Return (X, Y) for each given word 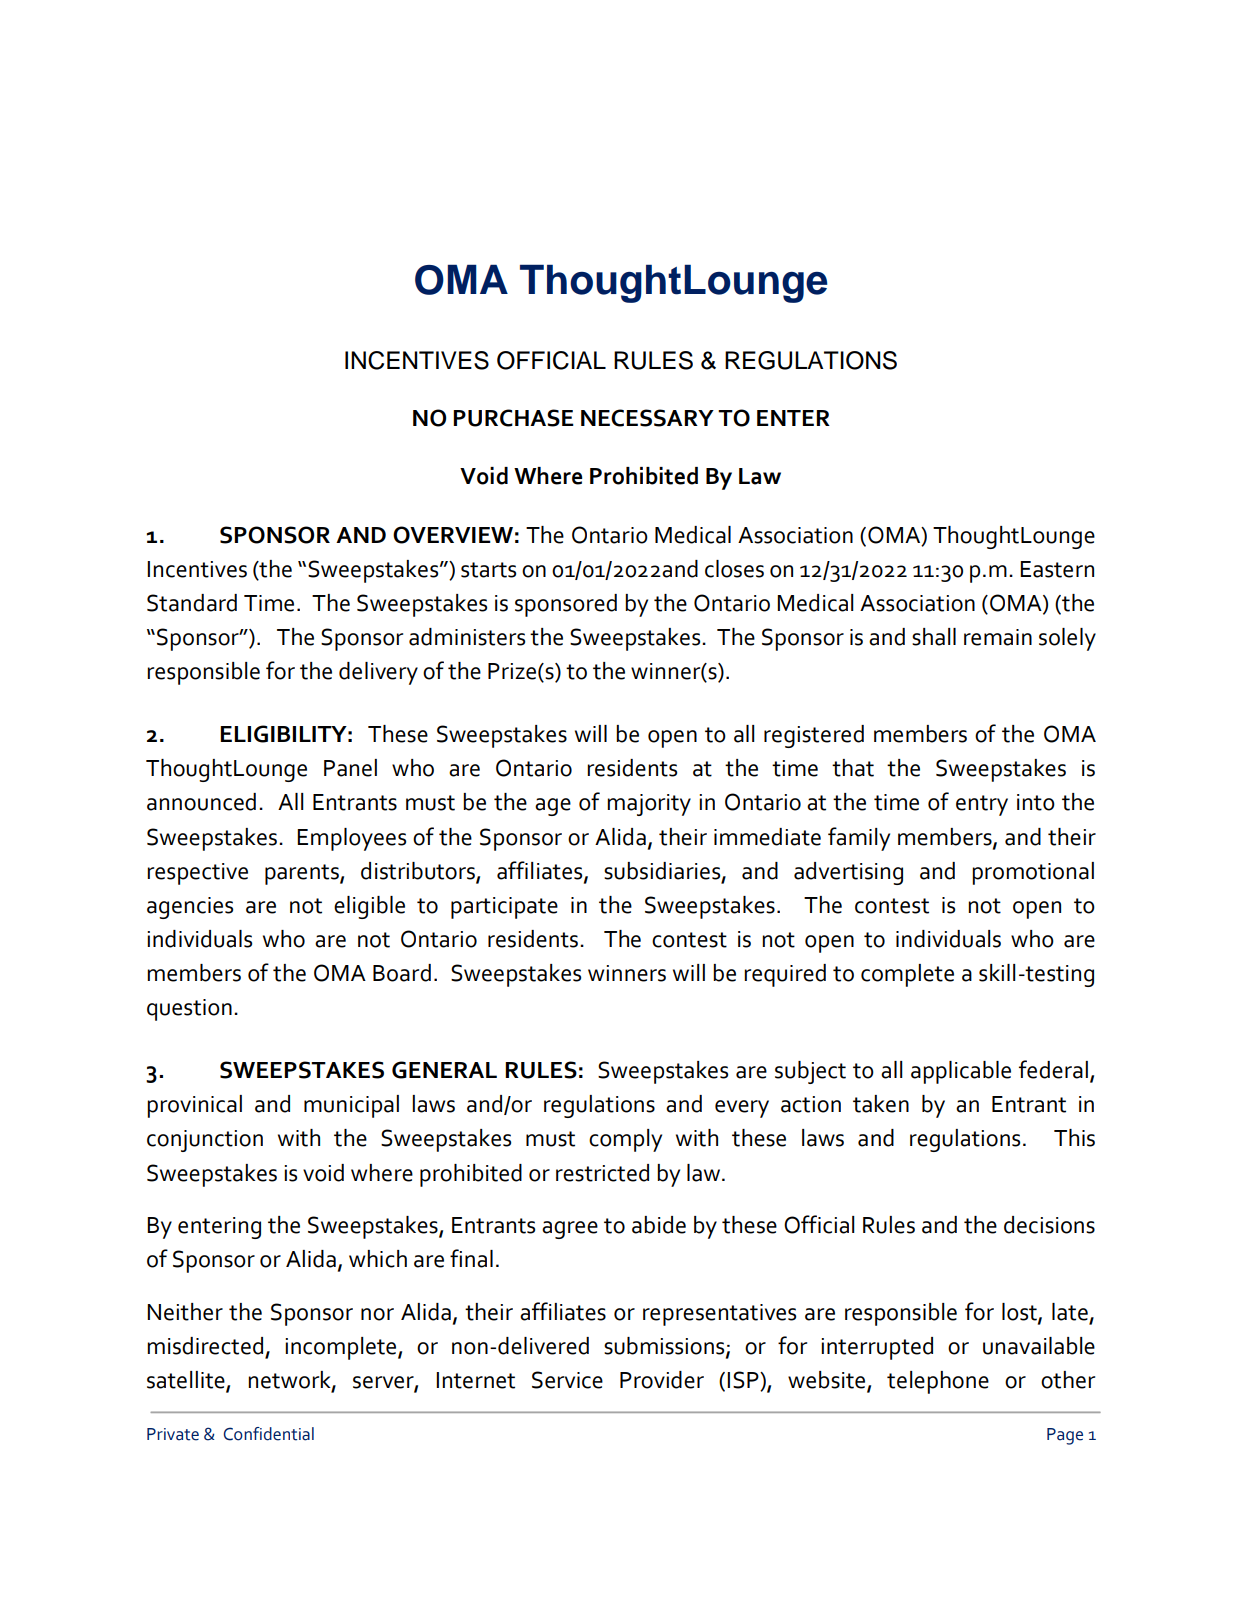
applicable (961, 1072)
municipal (351, 1106)
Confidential (269, 1434)
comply (625, 1140)
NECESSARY (647, 418)
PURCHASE (513, 418)
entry (982, 805)
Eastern (1057, 569)
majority (649, 805)
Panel (350, 768)
